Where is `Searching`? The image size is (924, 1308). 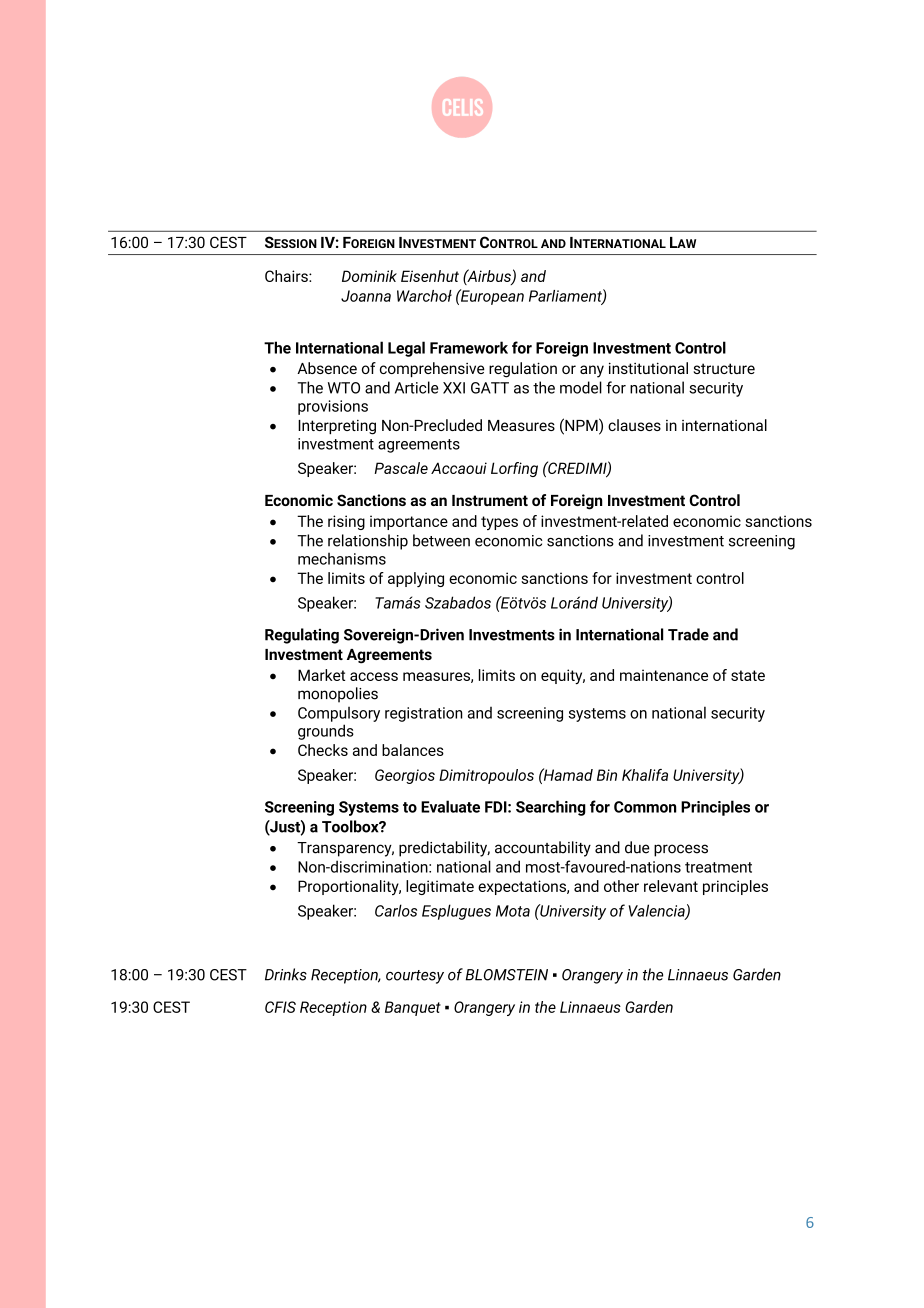
Searching is located at coordinates (551, 808).
